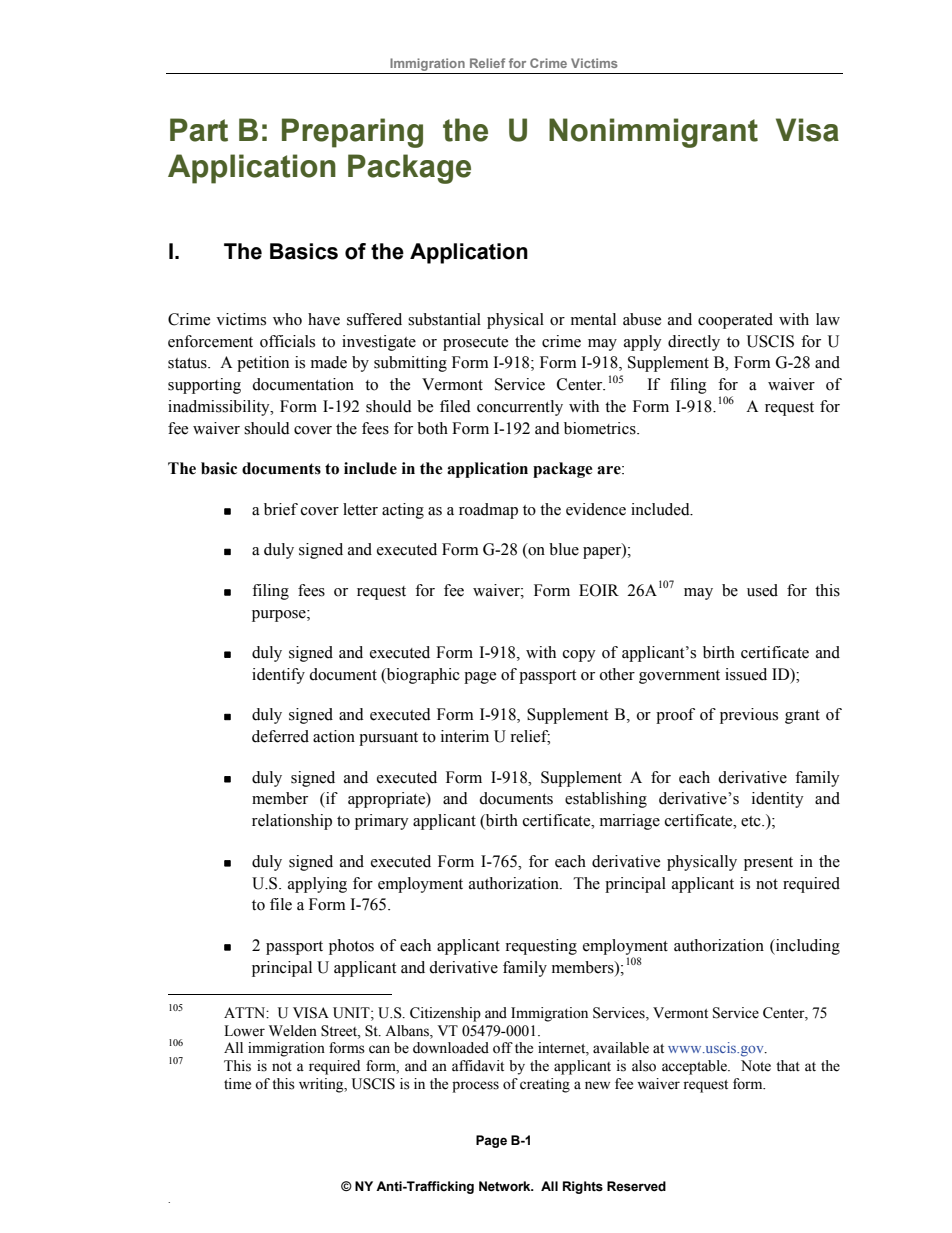 The image size is (952, 1233). I want to click on deferred, so click(280, 736).
